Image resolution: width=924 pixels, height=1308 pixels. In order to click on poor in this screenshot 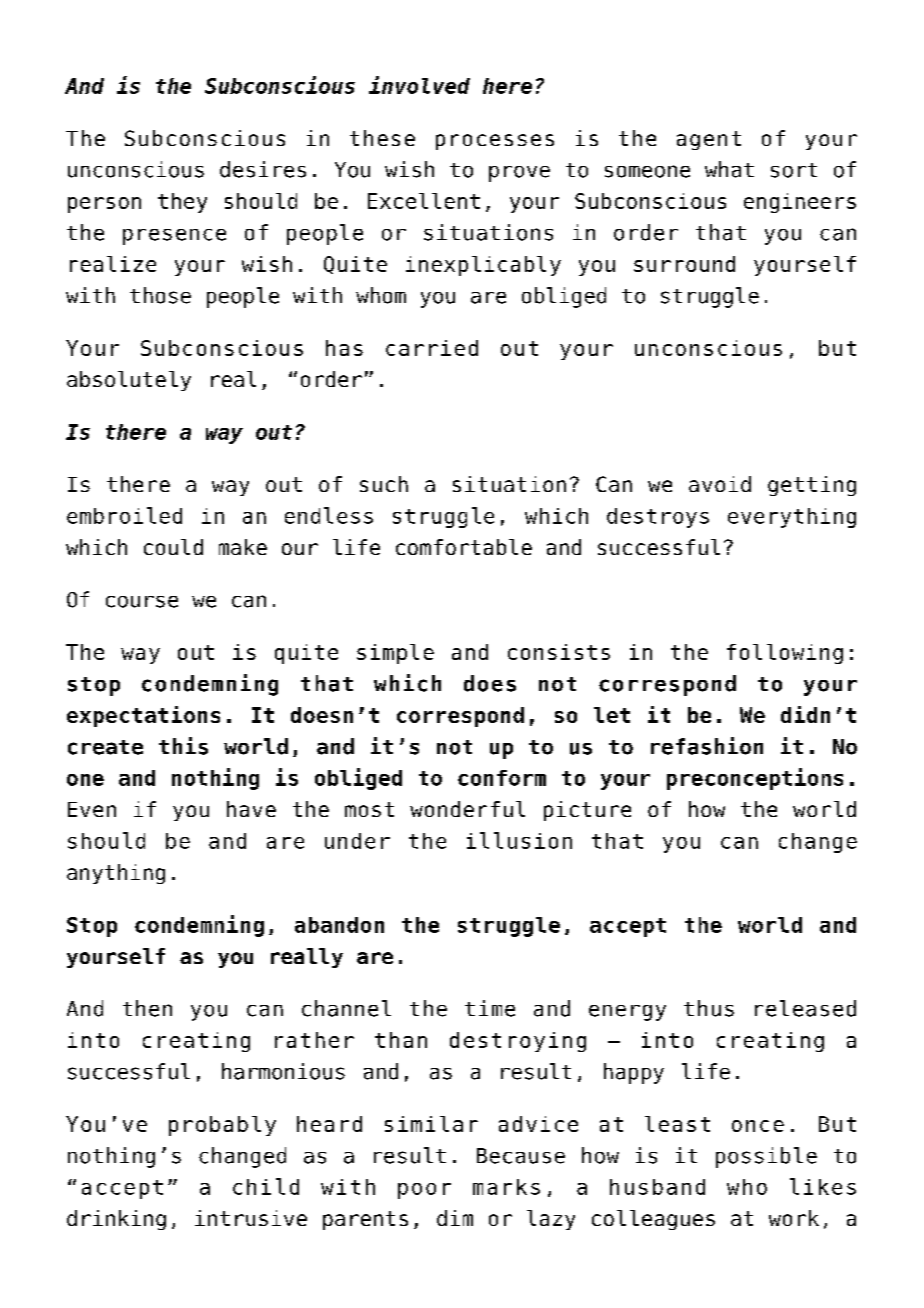, I will do `click(424, 1191)`.
